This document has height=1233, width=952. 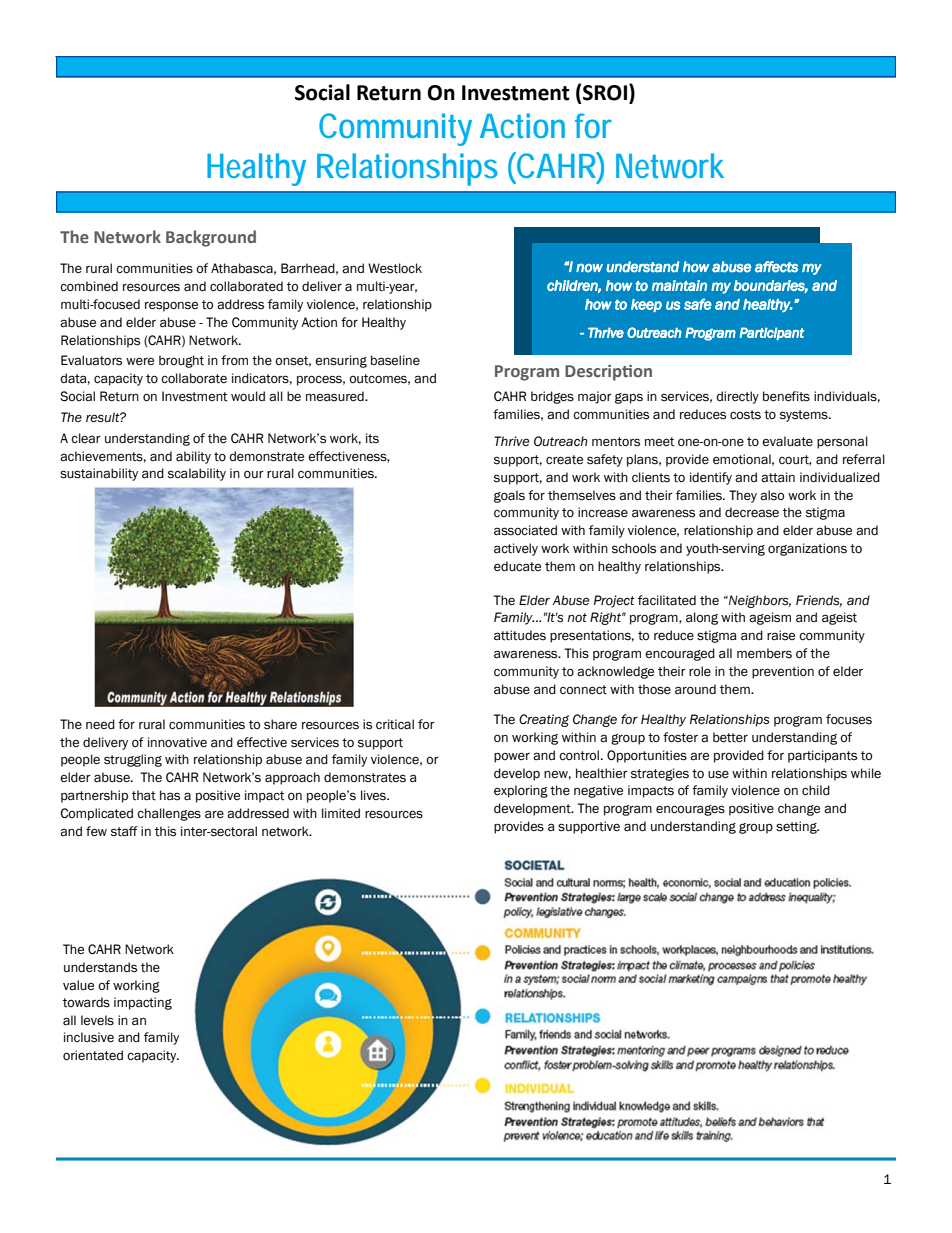 What do you see at coordinates (730, 737) in the document?
I see `better` at bounding box center [730, 737].
